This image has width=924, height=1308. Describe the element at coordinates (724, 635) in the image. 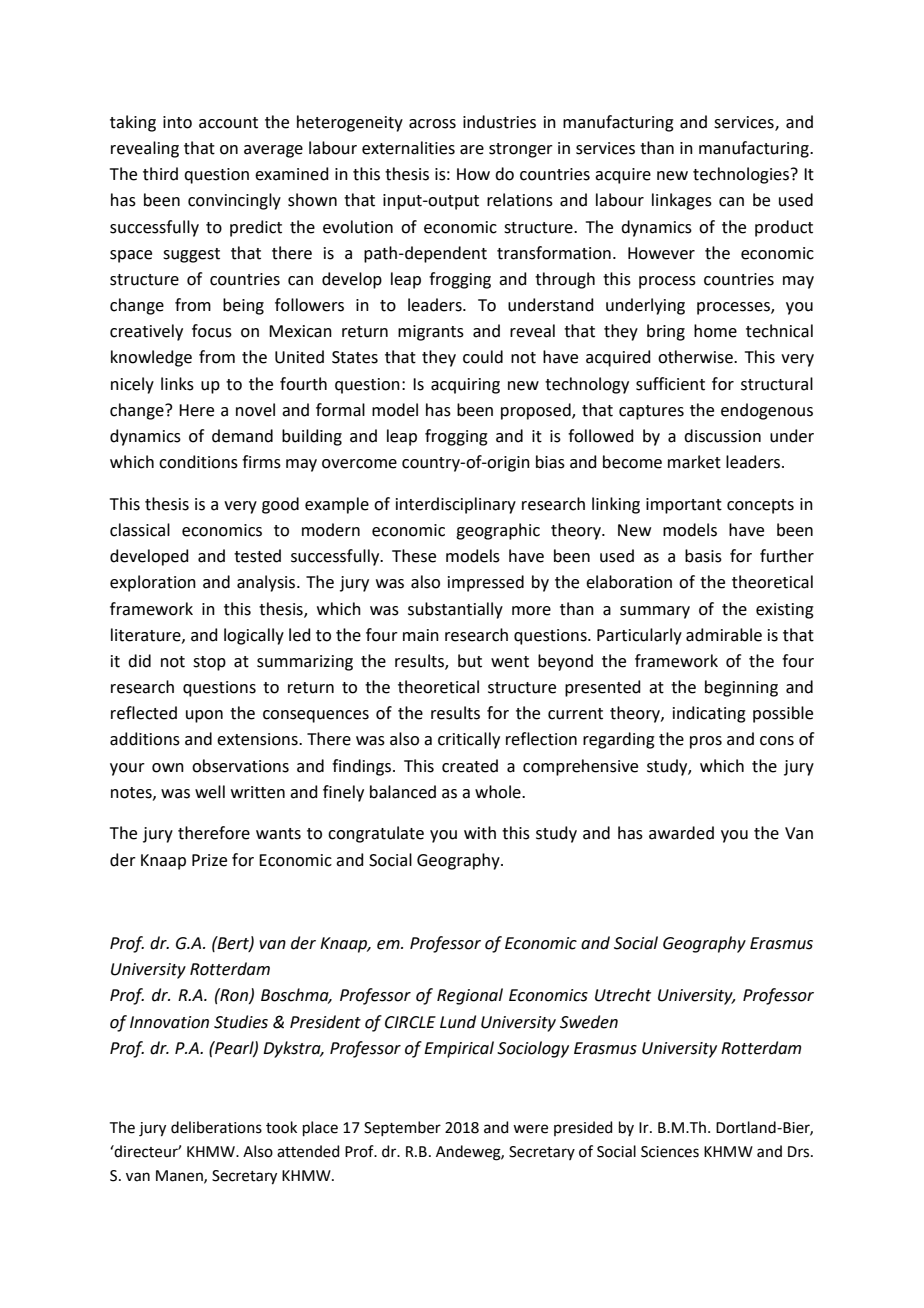

I see `admirable` at that location.
